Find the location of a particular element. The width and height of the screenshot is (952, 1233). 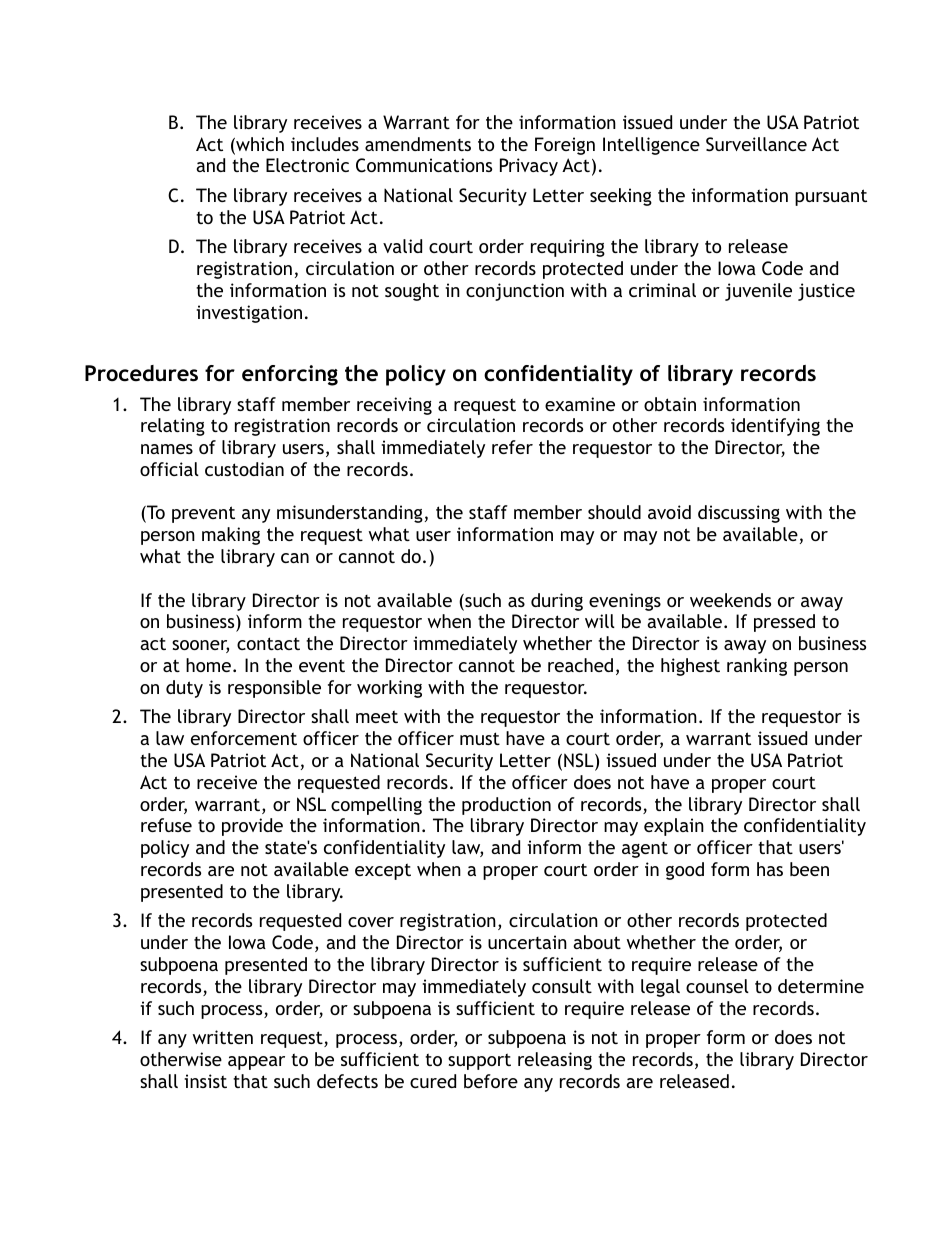

support is located at coordinates (479, 1061).
